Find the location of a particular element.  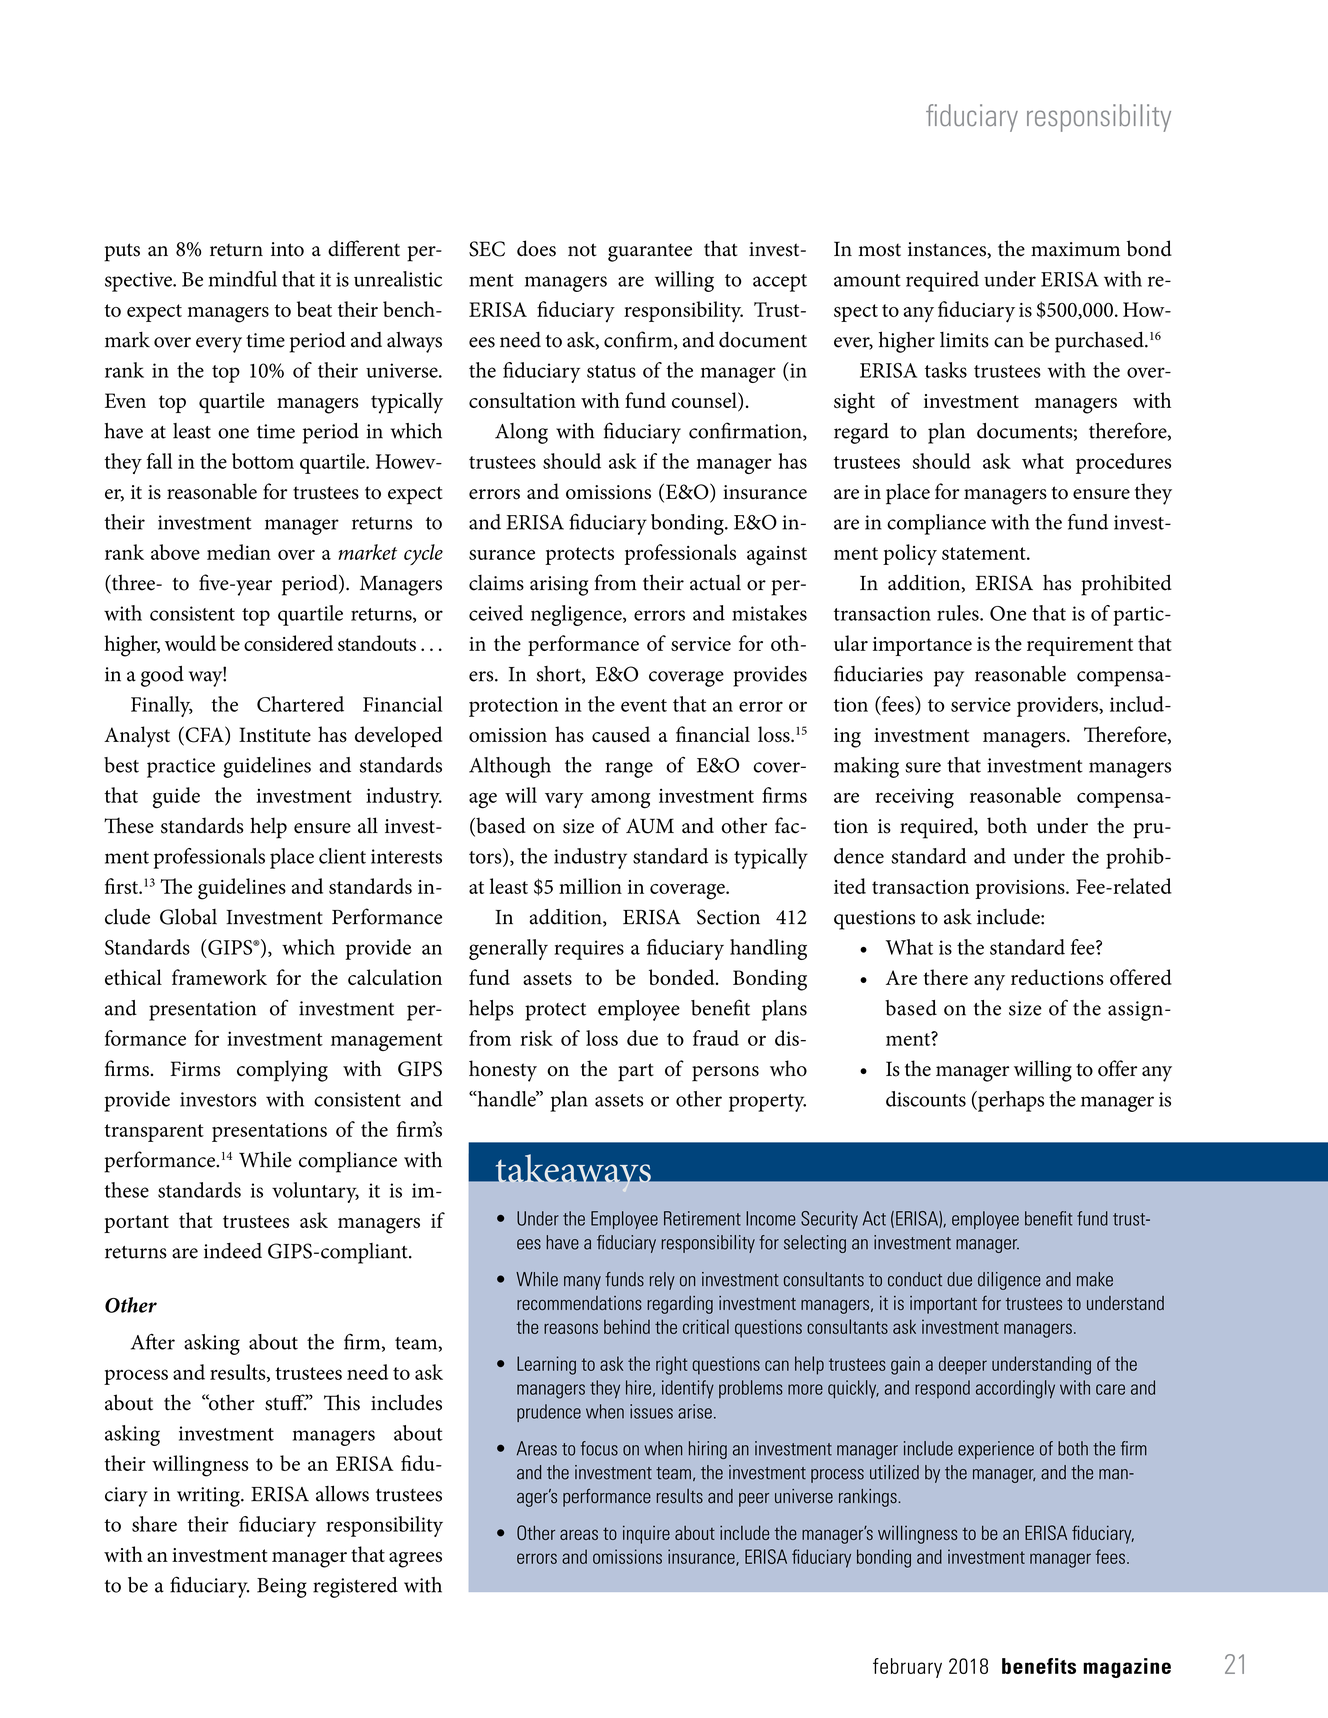

limits is located at coordinates (964, 340).
